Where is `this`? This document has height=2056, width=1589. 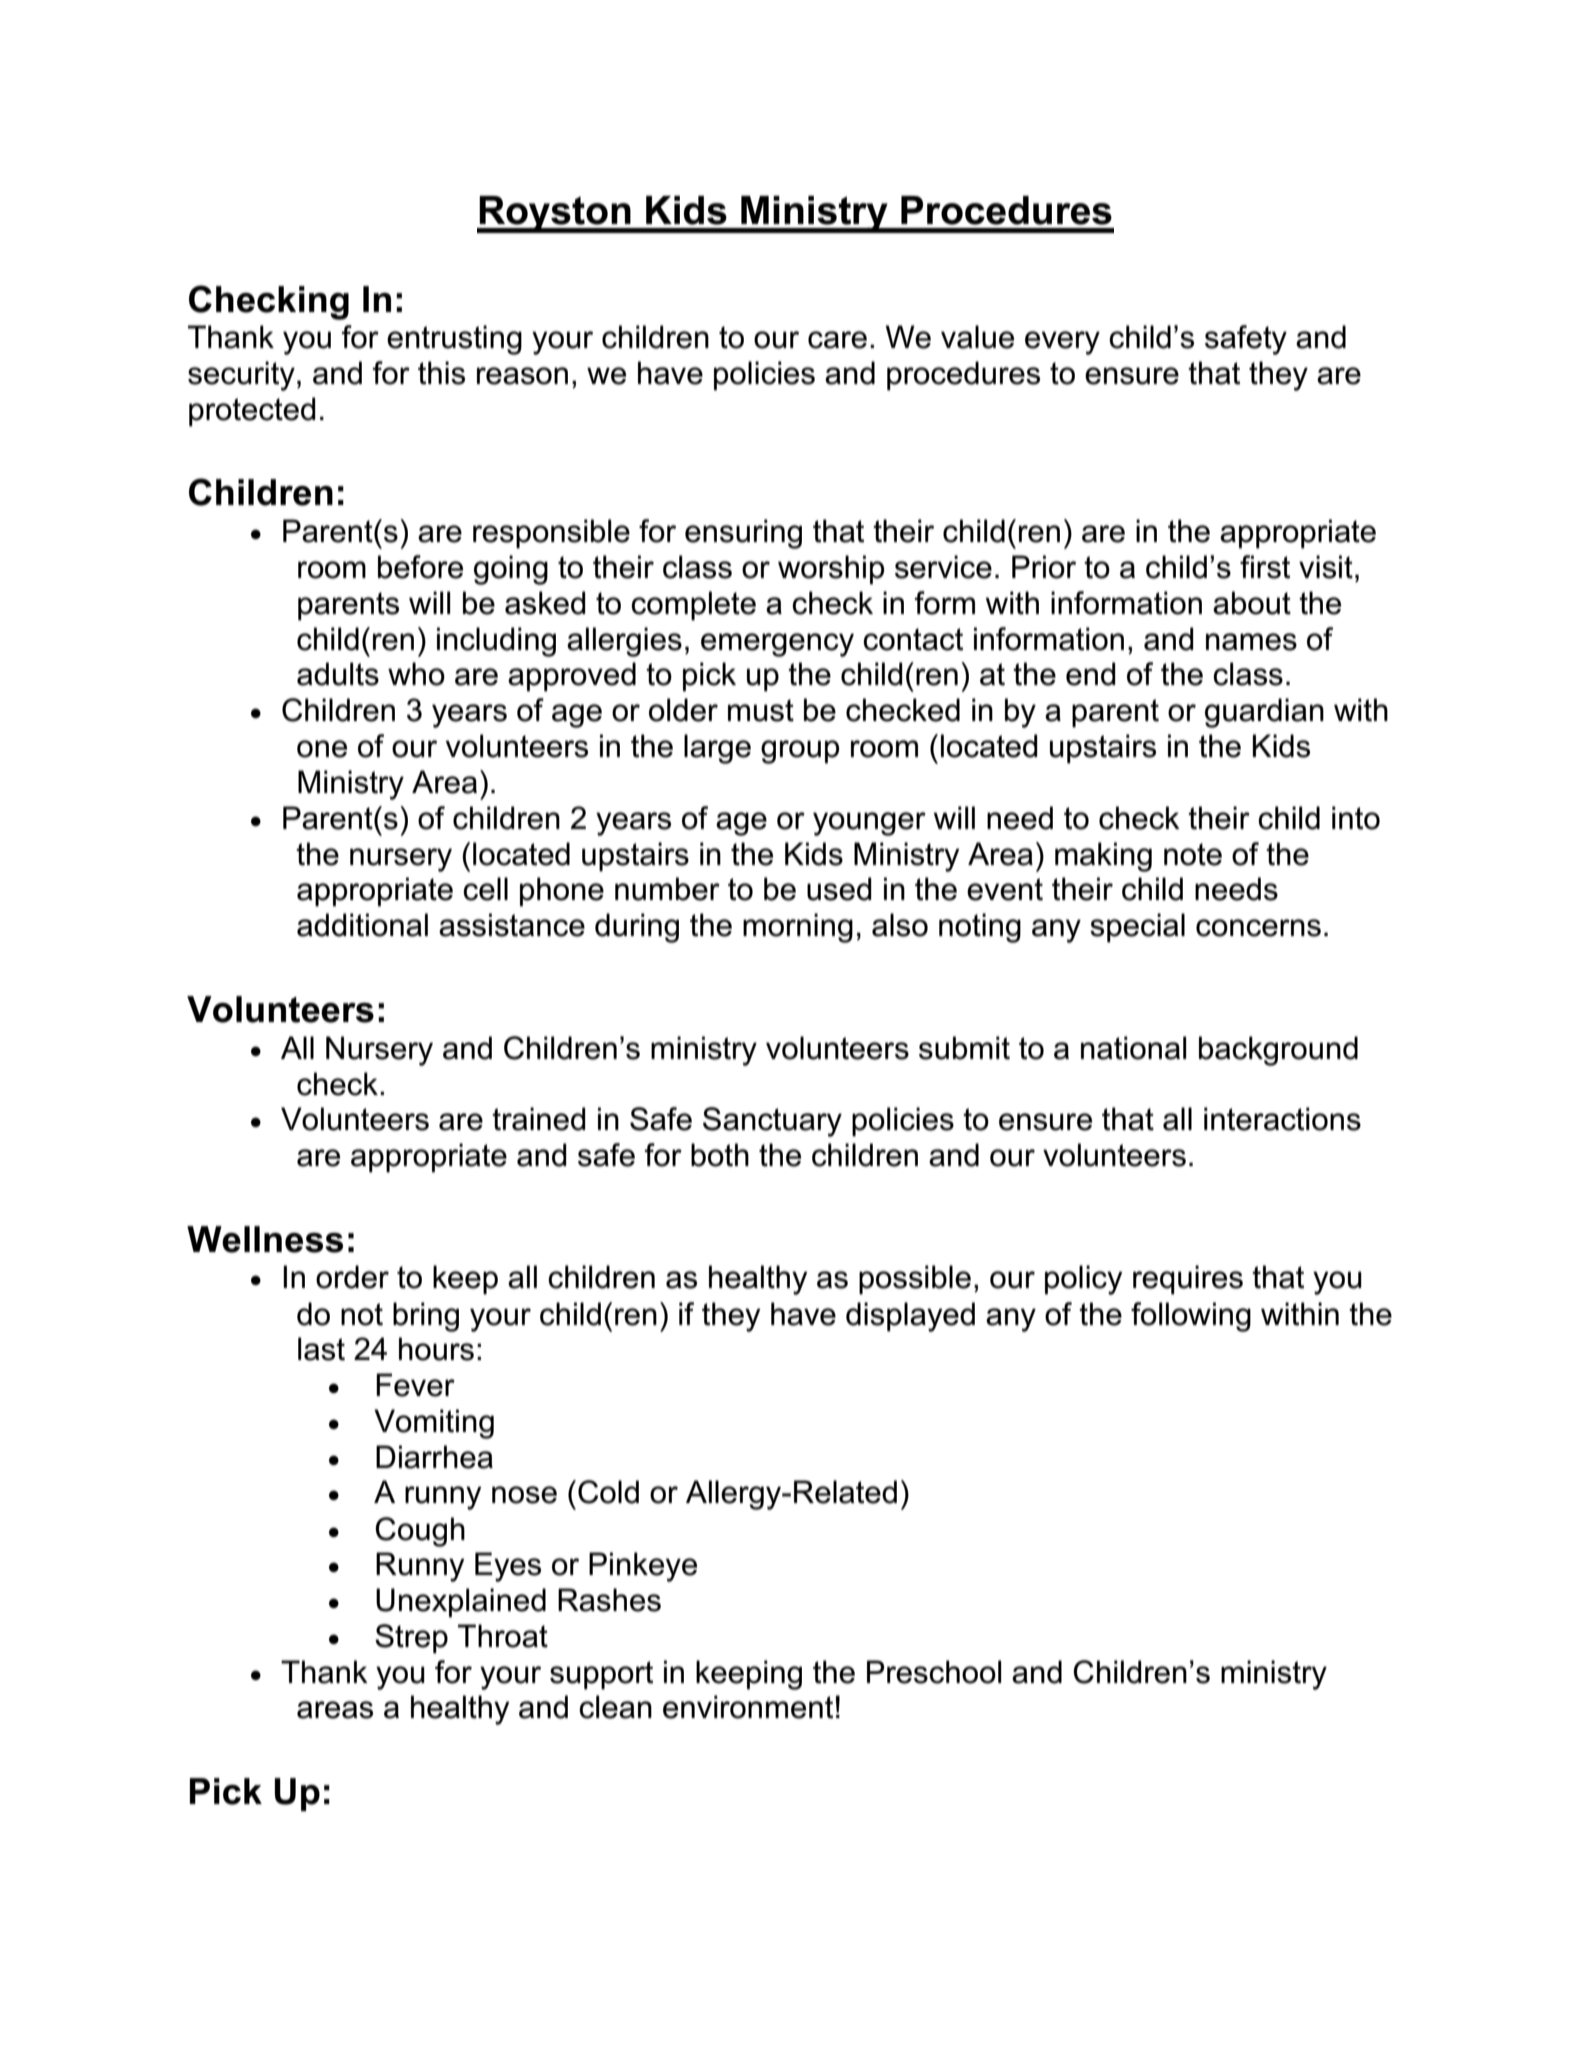
this is located at coordinates (441, 373).
